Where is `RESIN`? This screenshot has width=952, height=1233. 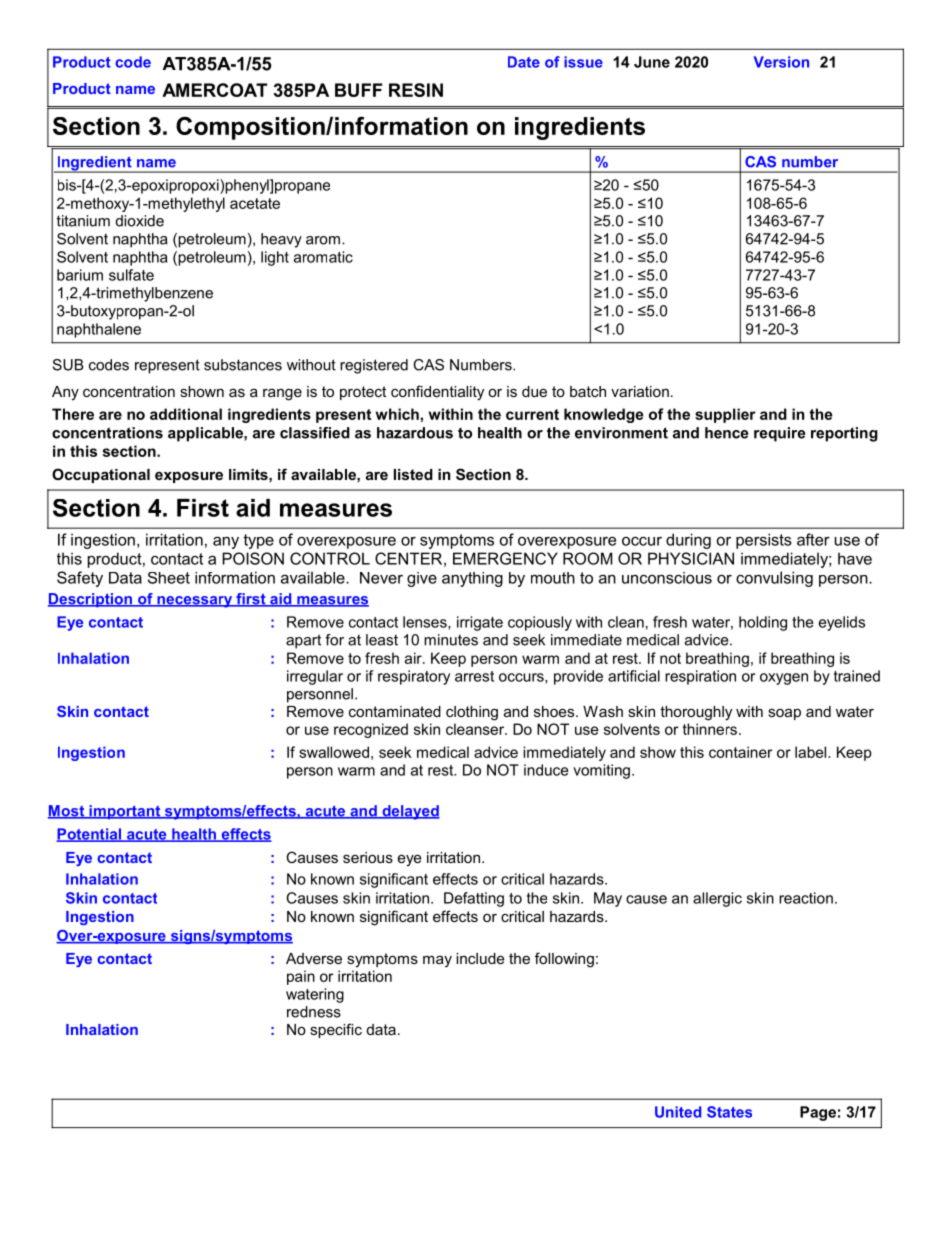
RESIN is located at coordinates (416, 90).
